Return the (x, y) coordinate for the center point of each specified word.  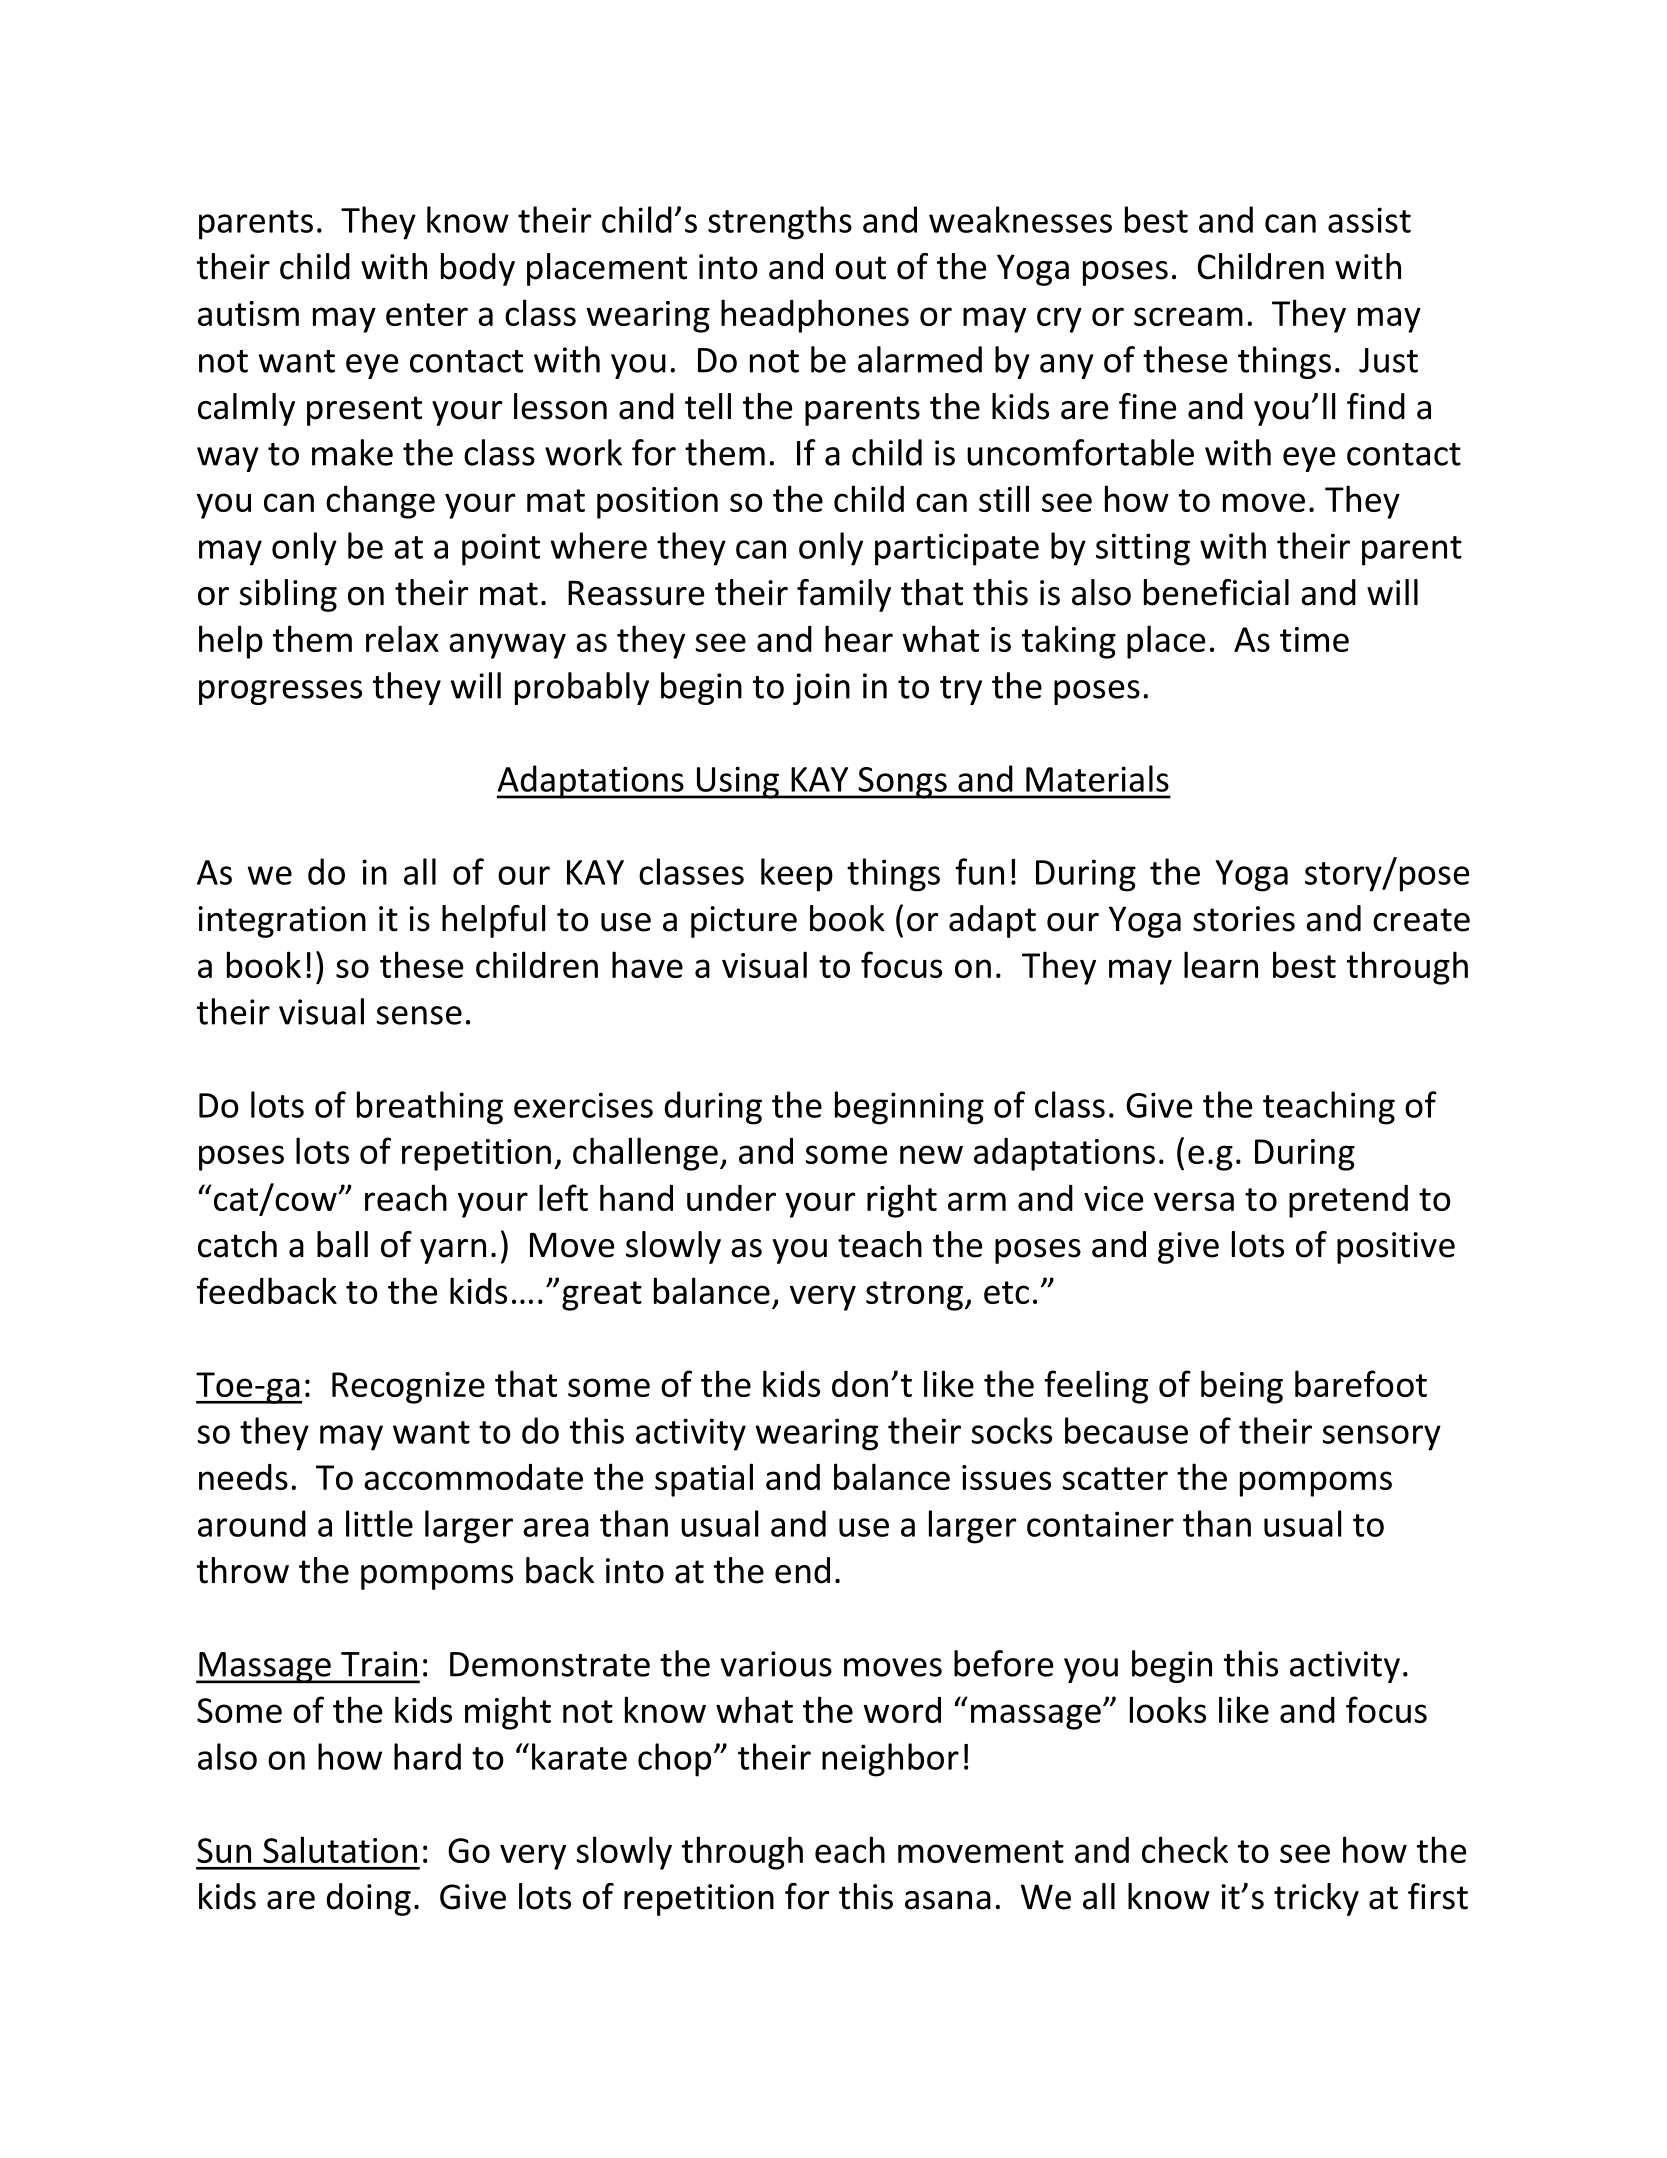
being (1242, 1387)
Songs (902, 783)
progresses (280, 692)
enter (427, 314)
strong (914, 1296)
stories (1244, 919)
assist (1369, 220)
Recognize (408, 1388)
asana (948, 1900)
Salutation (340, 1849)
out (860, 268)
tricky (1316, 1899)
